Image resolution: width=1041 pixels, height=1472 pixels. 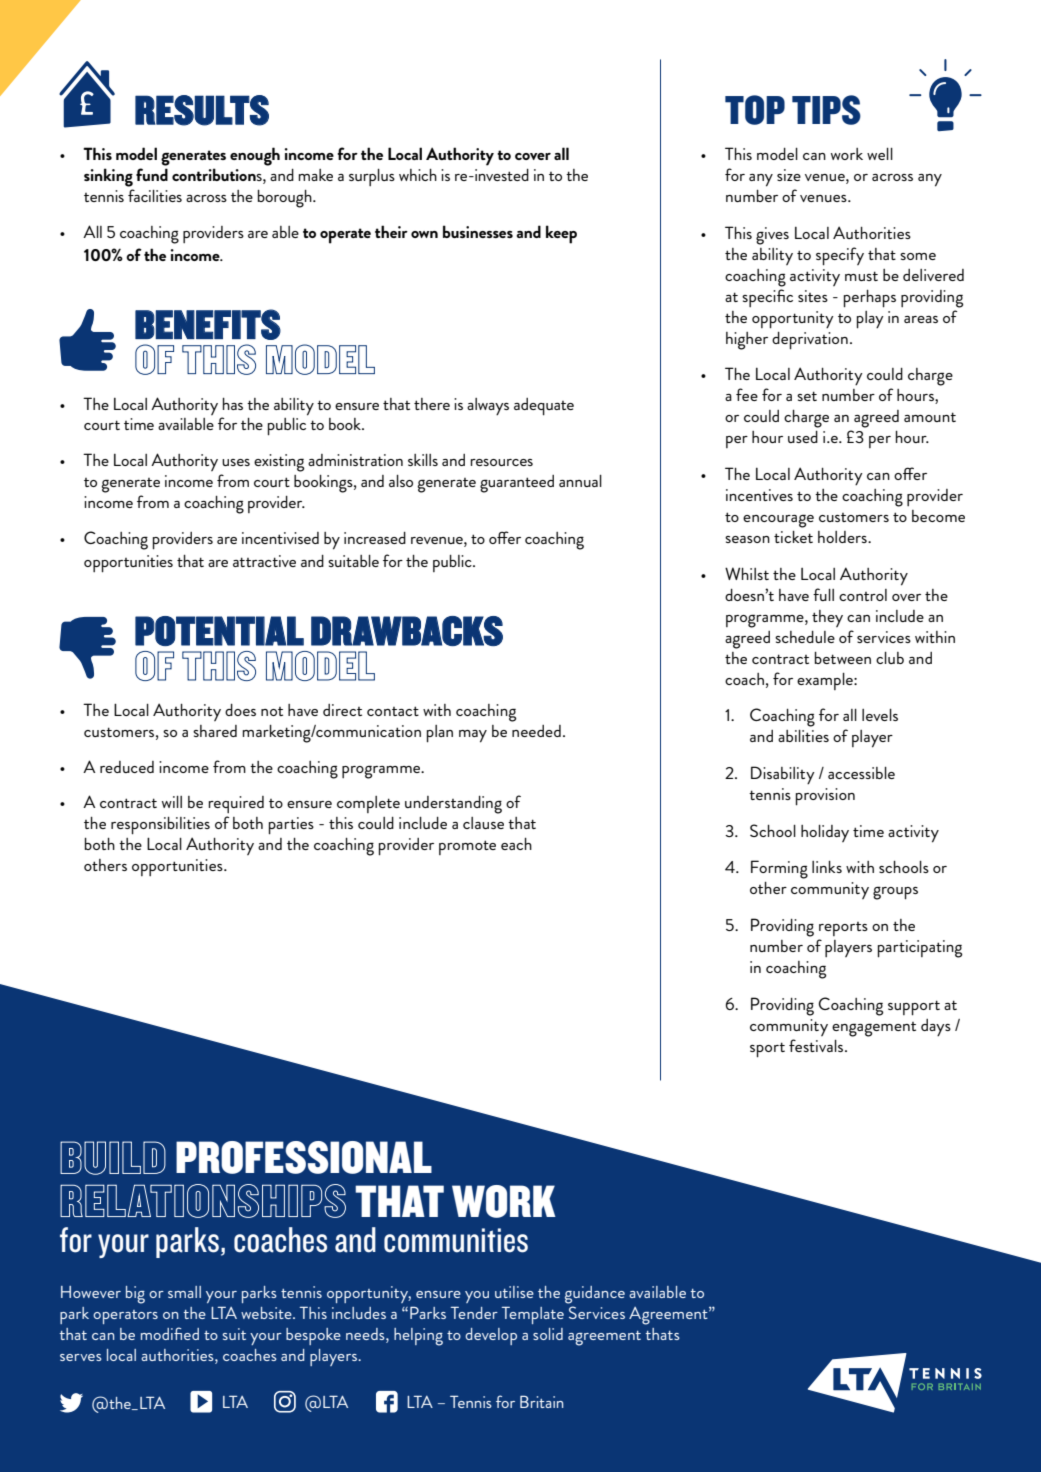 What do you see at coordinates (152, 174) in the image?
I see `fund` at bounding box center [152, 174].
